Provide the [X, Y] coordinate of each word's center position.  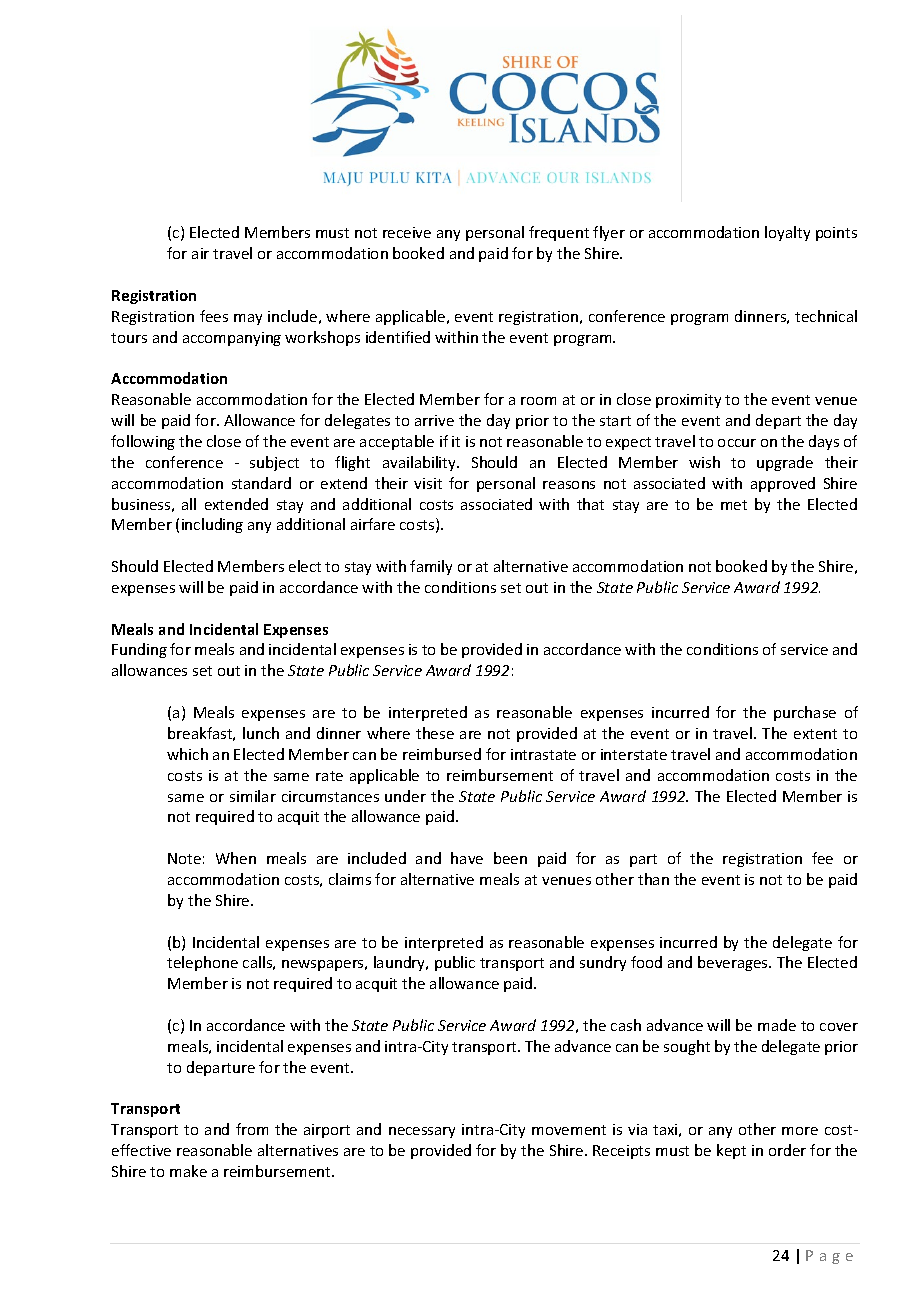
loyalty [787, 233]
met [734, 505]
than [653, 879]
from [252, 1129]
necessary [422, 1132]
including [212, 525]
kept [731, 1151]
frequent [559, 233]
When [236, 858]
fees [214, 316]
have [467, 858]
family [431, 567]
